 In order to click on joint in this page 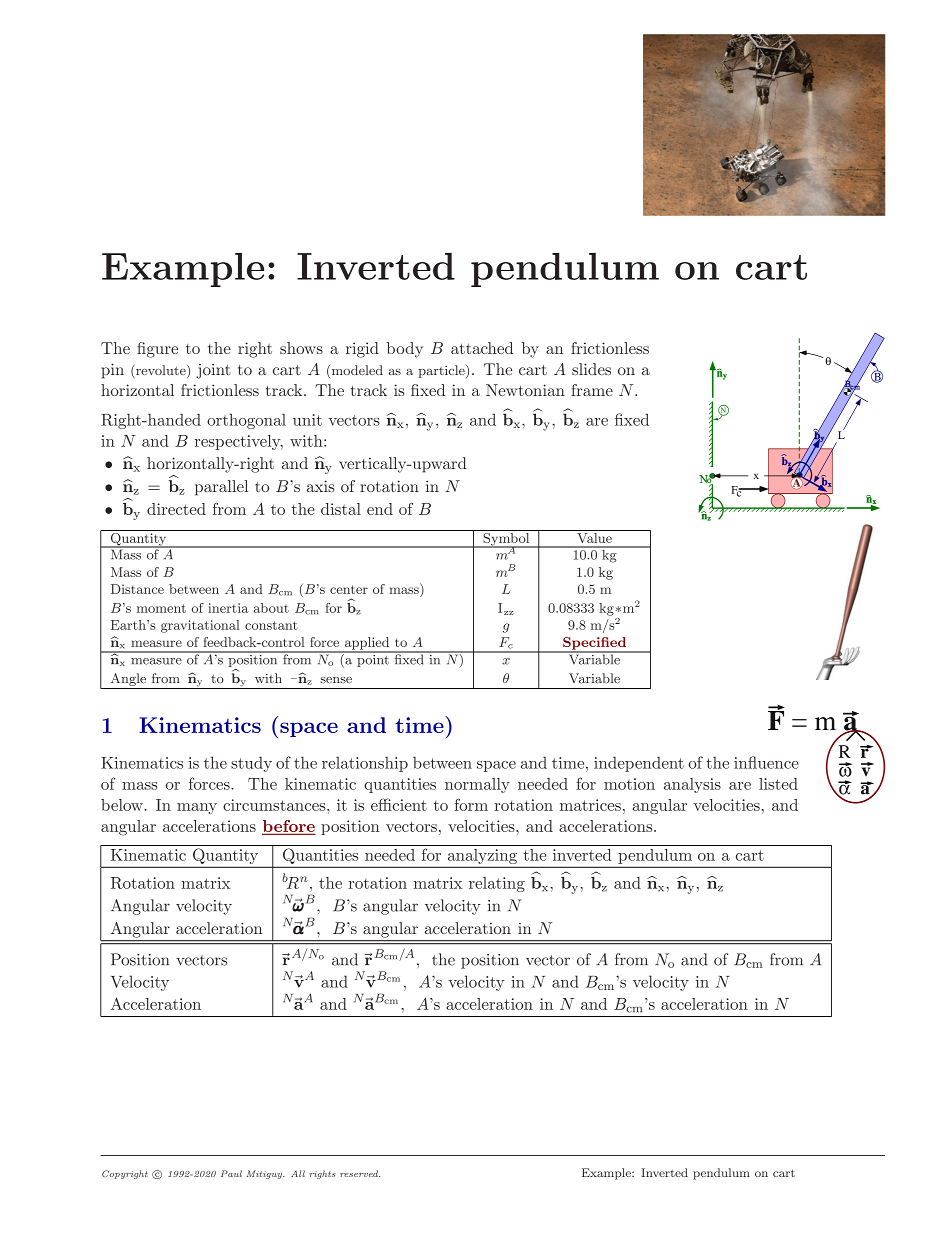, I will do `click(213, 371)`.
